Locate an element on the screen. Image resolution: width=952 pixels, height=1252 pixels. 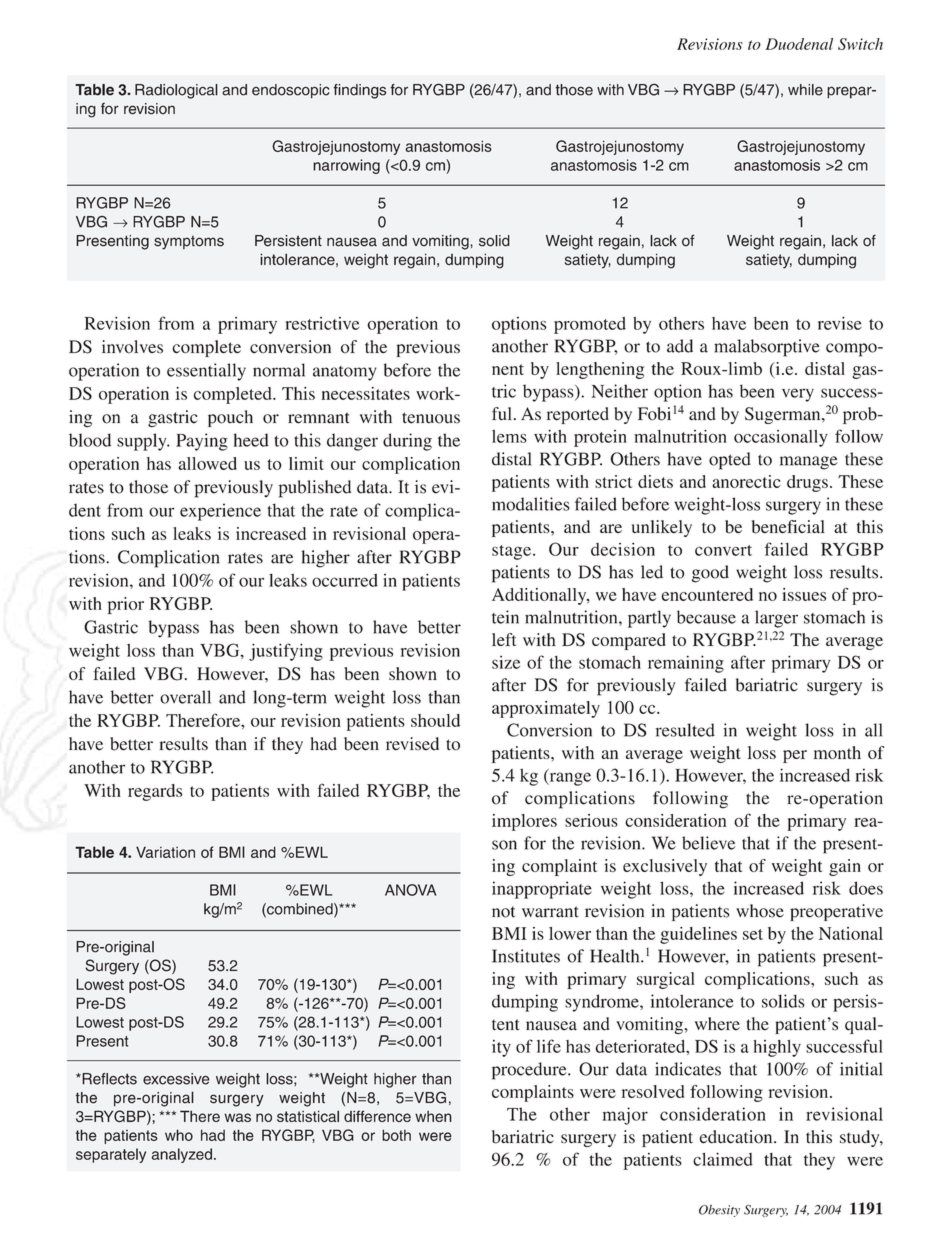
overall is located at coordinates (185, 697).
